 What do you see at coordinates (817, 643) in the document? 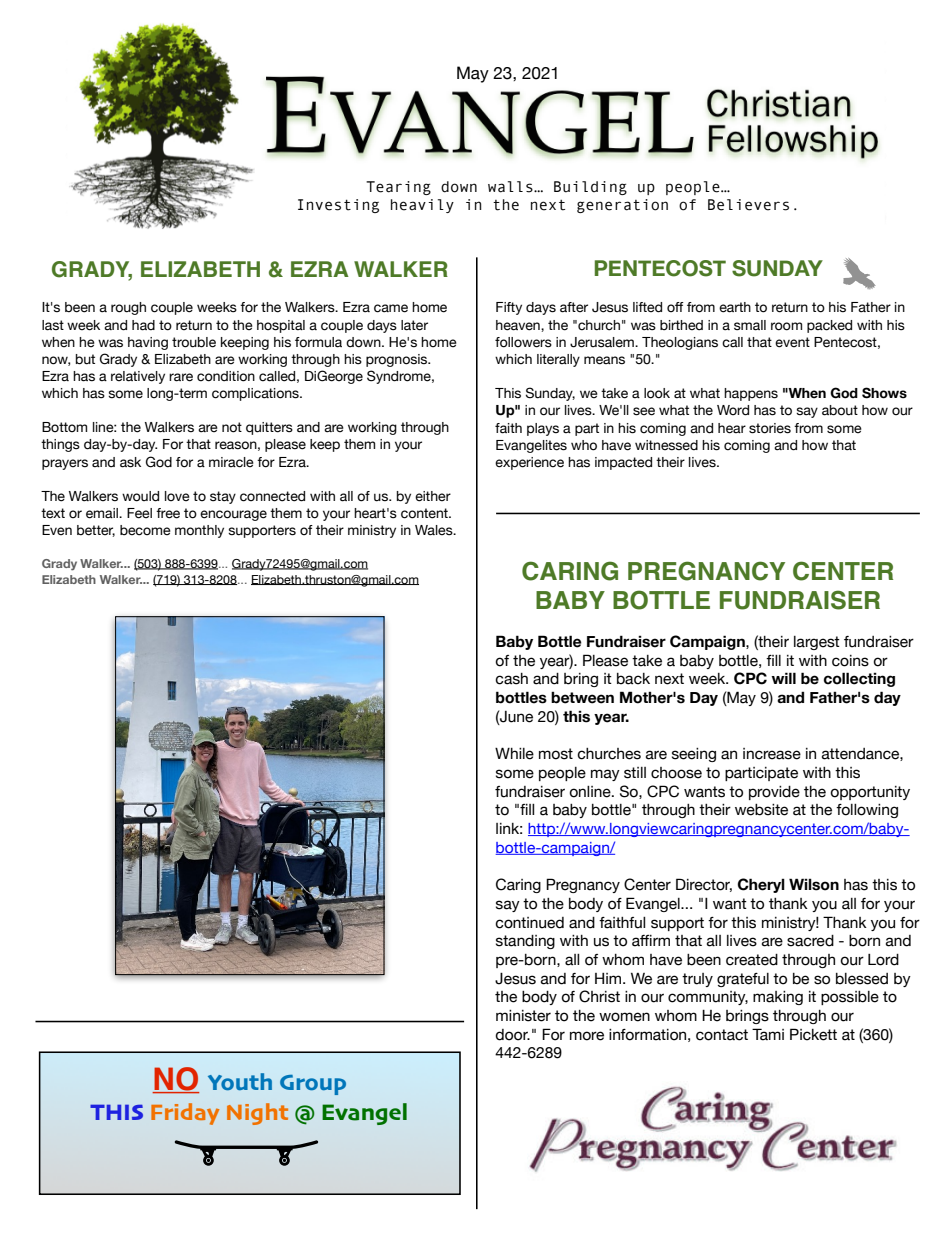
I see `largest` at bounding box center [817, 643].
